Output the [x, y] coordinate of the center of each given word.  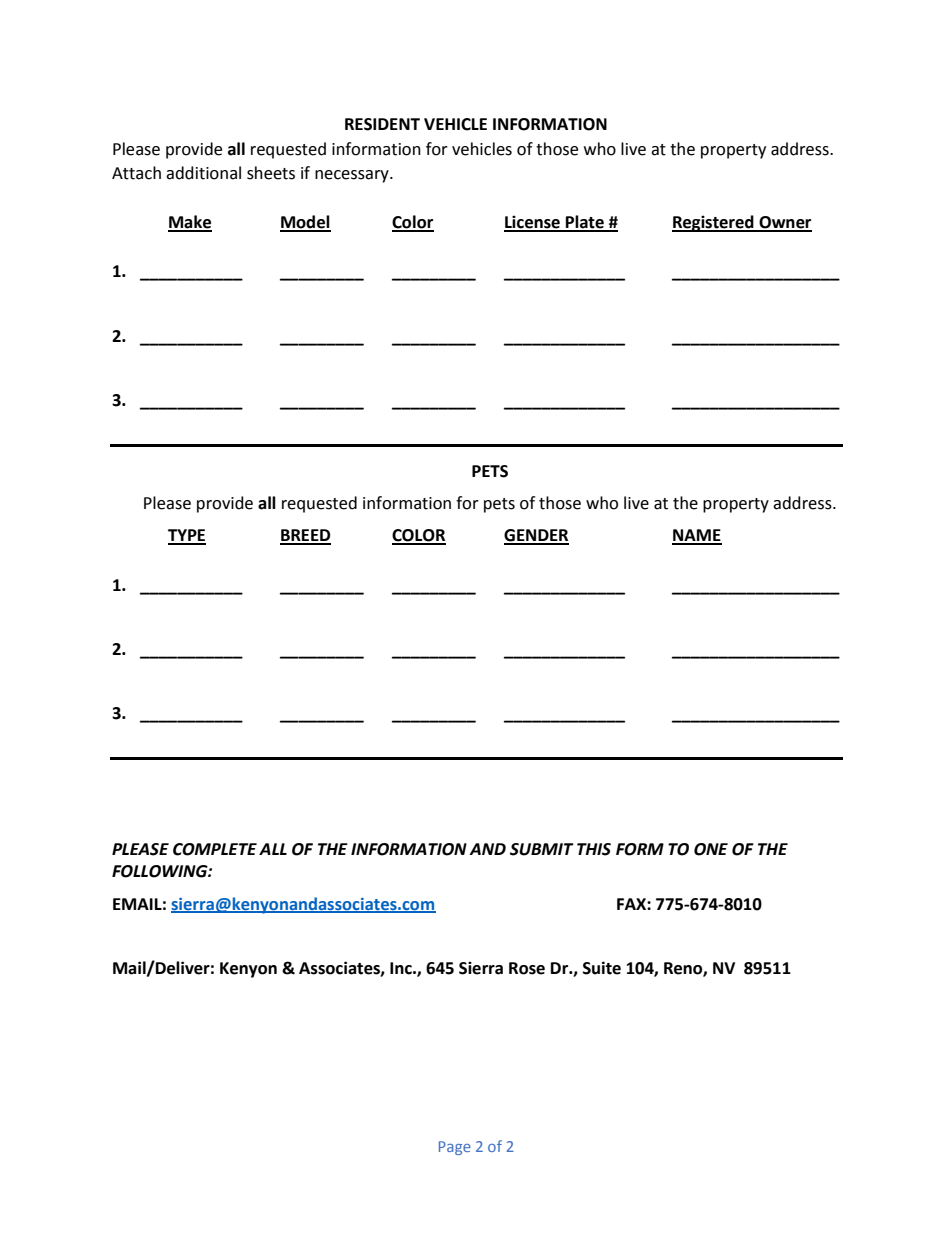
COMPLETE [215, 849]
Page [455, 1148]
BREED [305, 536]
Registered [714, 223]
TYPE [187, 536]
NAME [697, 536]
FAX [632, 904]
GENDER [536, 536]
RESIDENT [382, 124]
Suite [602, 968]
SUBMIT [542, 849]
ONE [711, 849]
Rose [527, 968]
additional [203, 173]
